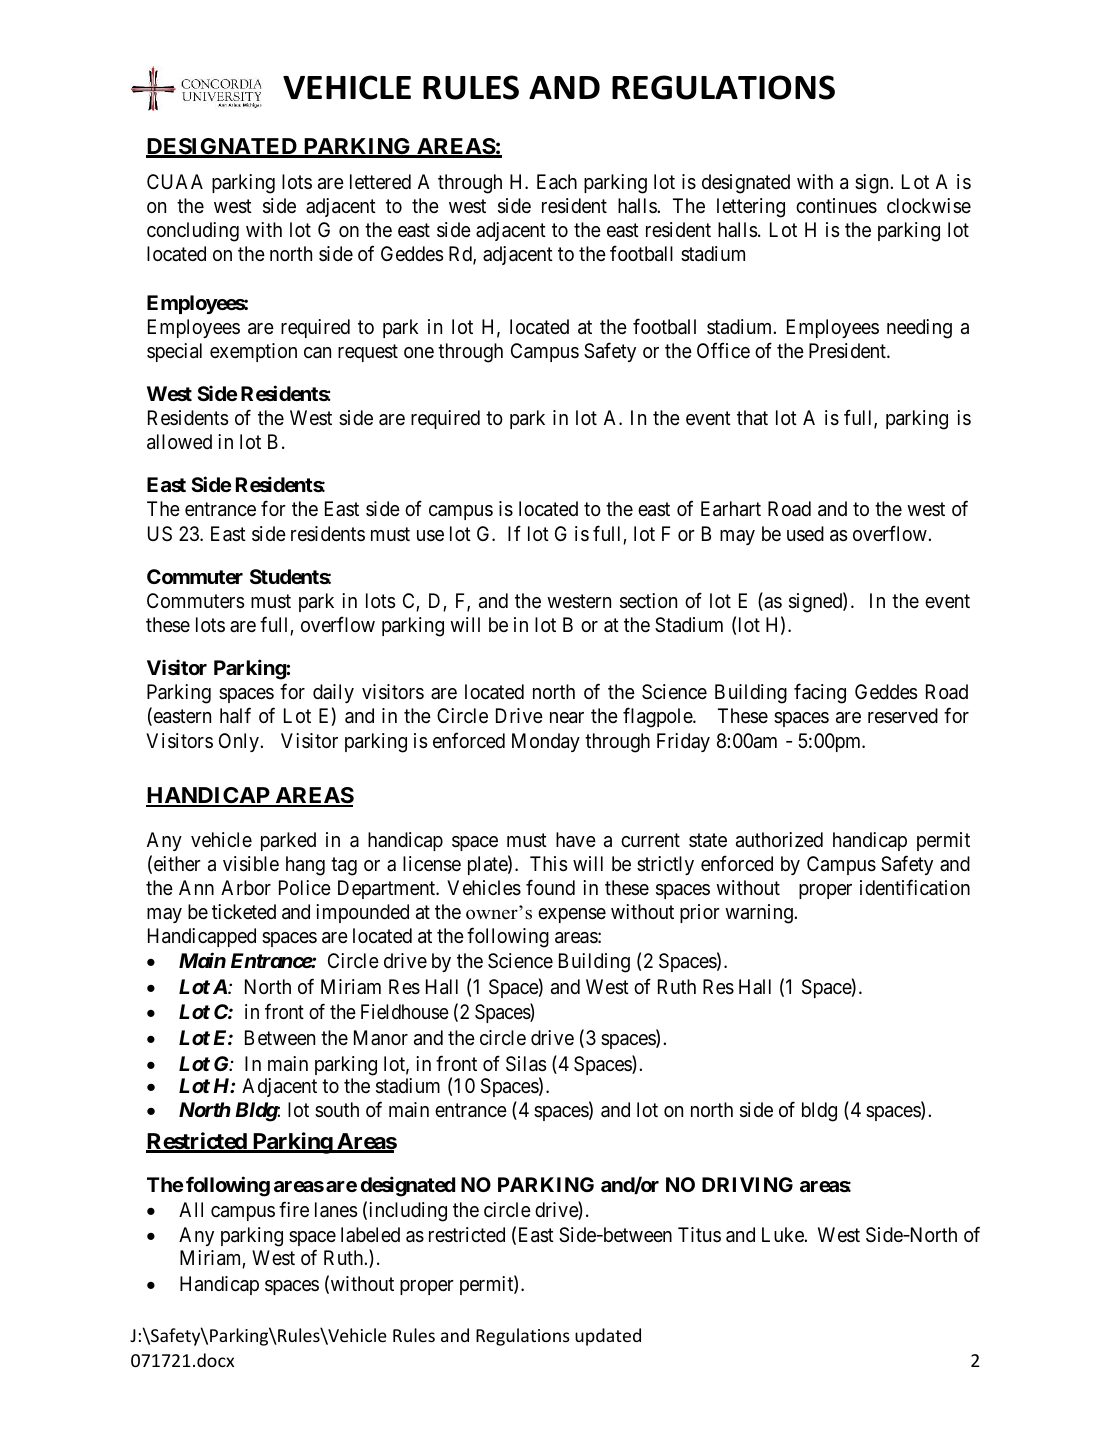 This document has height=1438, width=1111. I want to click on warning, so click(760, 914).
